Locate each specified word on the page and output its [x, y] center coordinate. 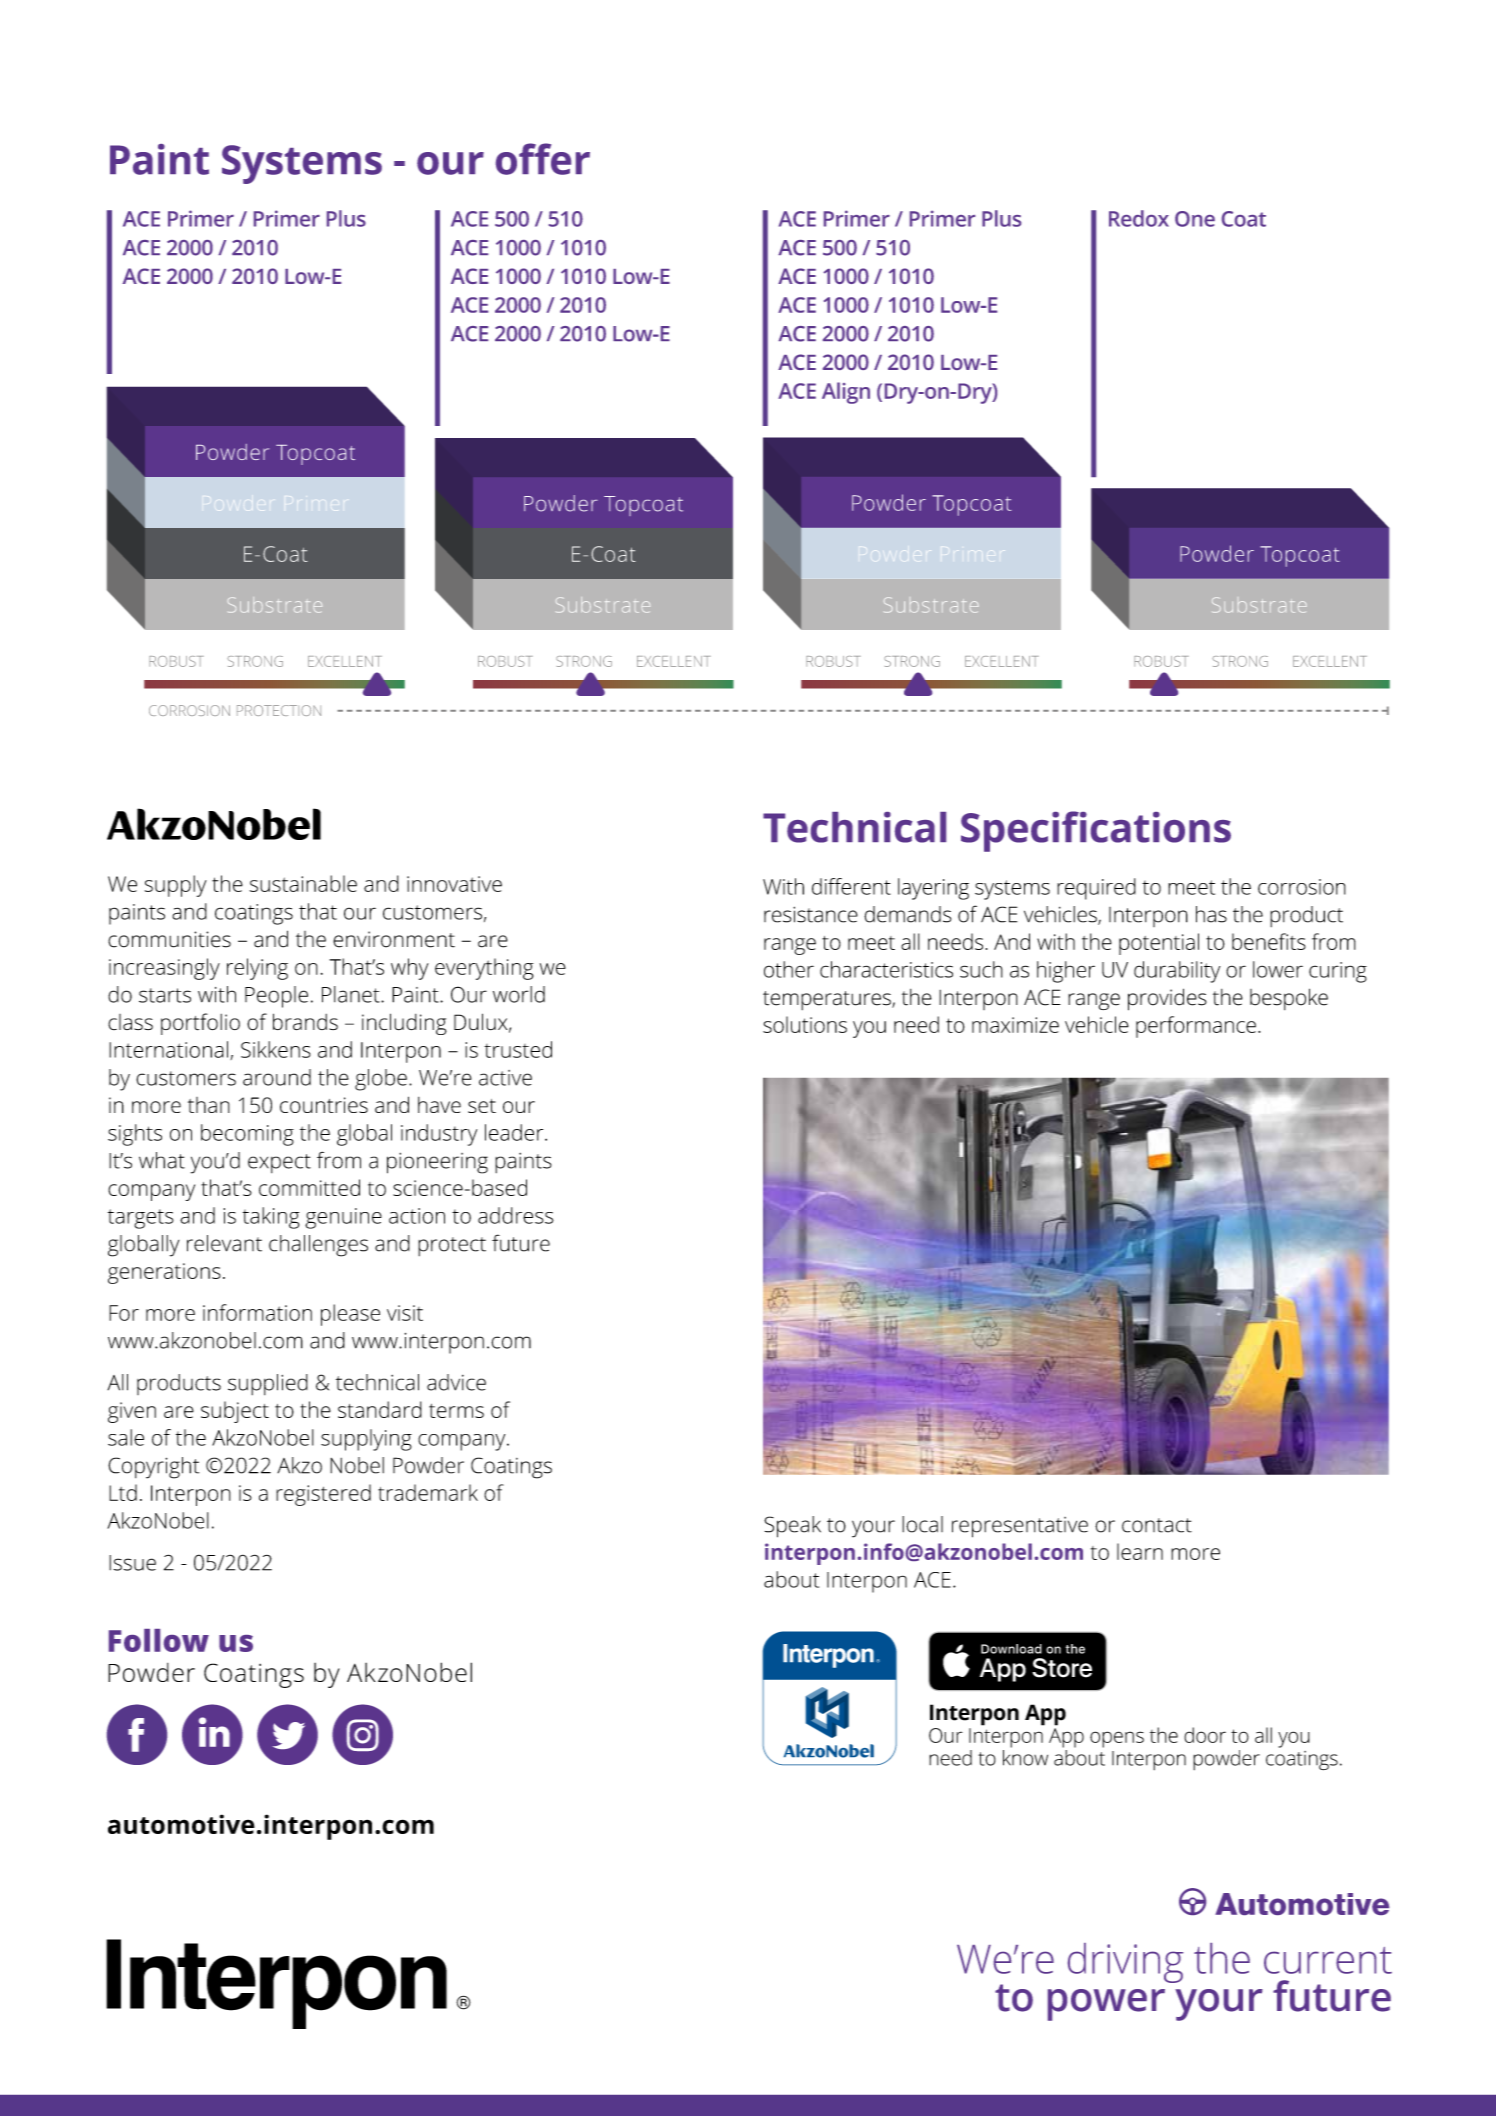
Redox [1139, 218]
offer [543, 159]
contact [1157, 1525]
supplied [268, 1384]
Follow [159, 1640]
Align [846, 393]
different [851, 886]
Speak [792, 1527]
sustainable [303, 883]
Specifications [1096, 831]
